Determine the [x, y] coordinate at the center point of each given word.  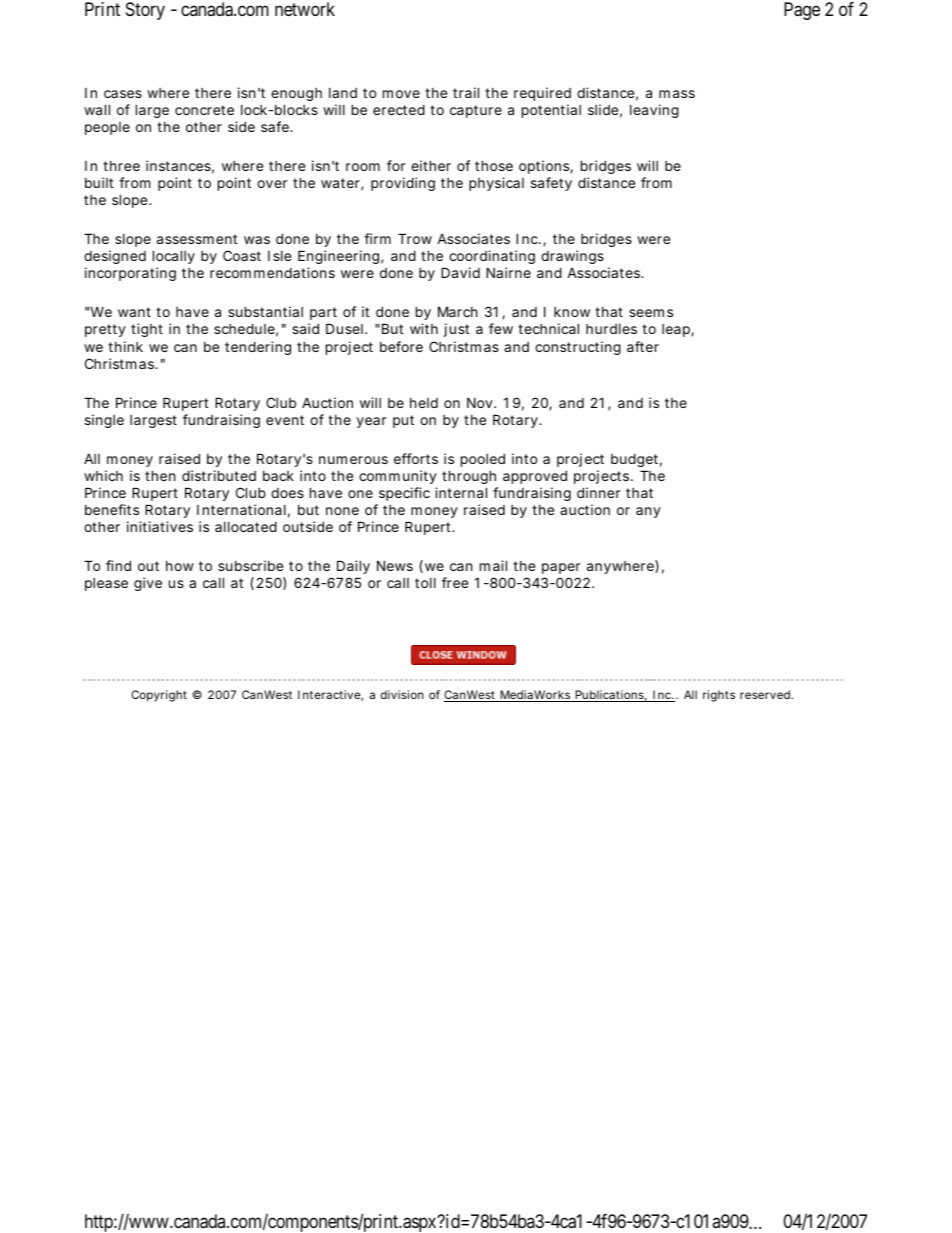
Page [802, 11]
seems [651, 313]
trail [466, 92]
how [180, 566]
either [431, 165]
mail [493, 565]
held [424, 403]
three [121, 166]
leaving [654, 111]
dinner [598, 492]
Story [145, 11]
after [643, 346]
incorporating [130, 274]
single [104, 421]
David [460, 272]
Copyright [159, 696]
